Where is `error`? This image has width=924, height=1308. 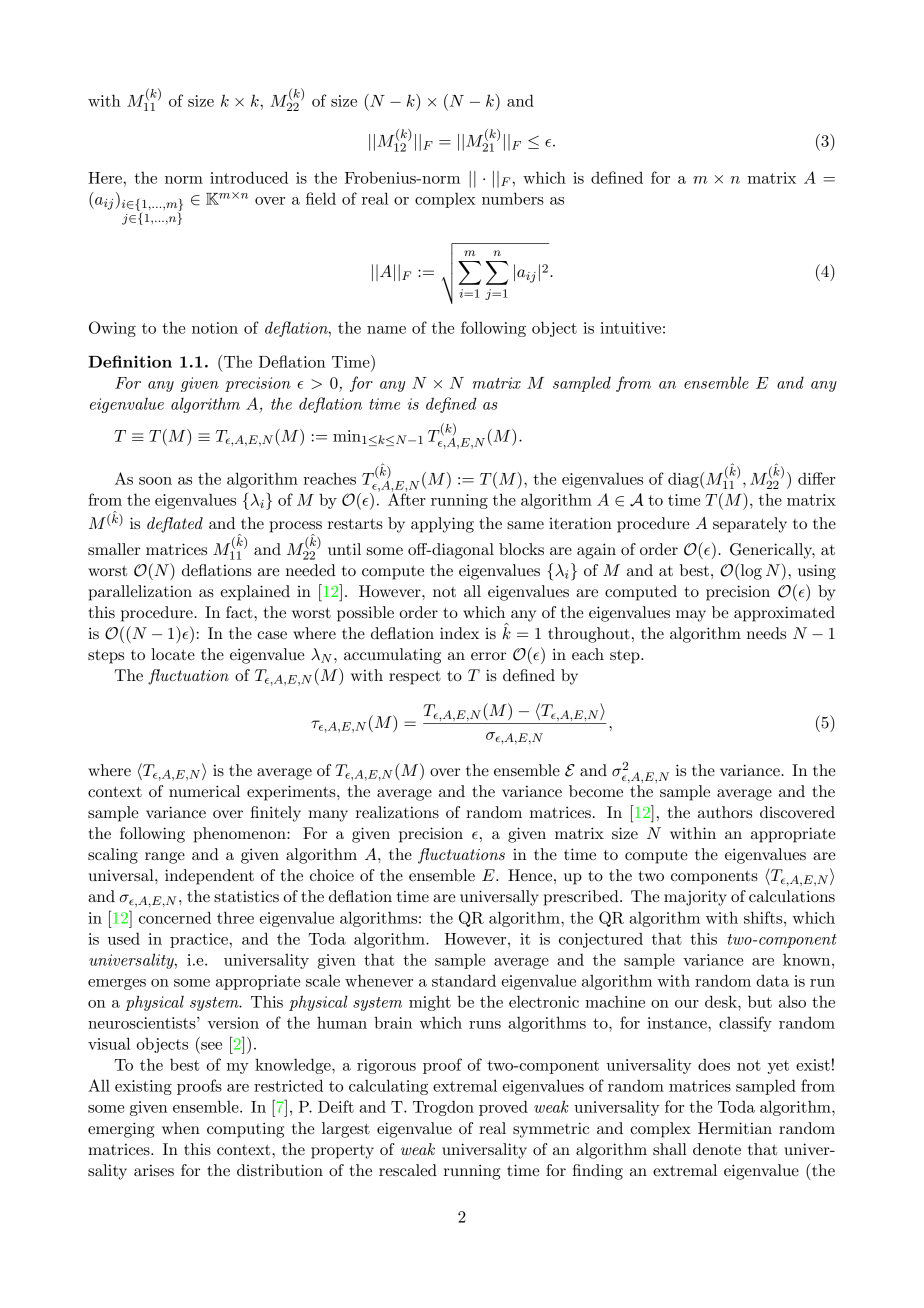 error is located at coordinates (488, 656).
